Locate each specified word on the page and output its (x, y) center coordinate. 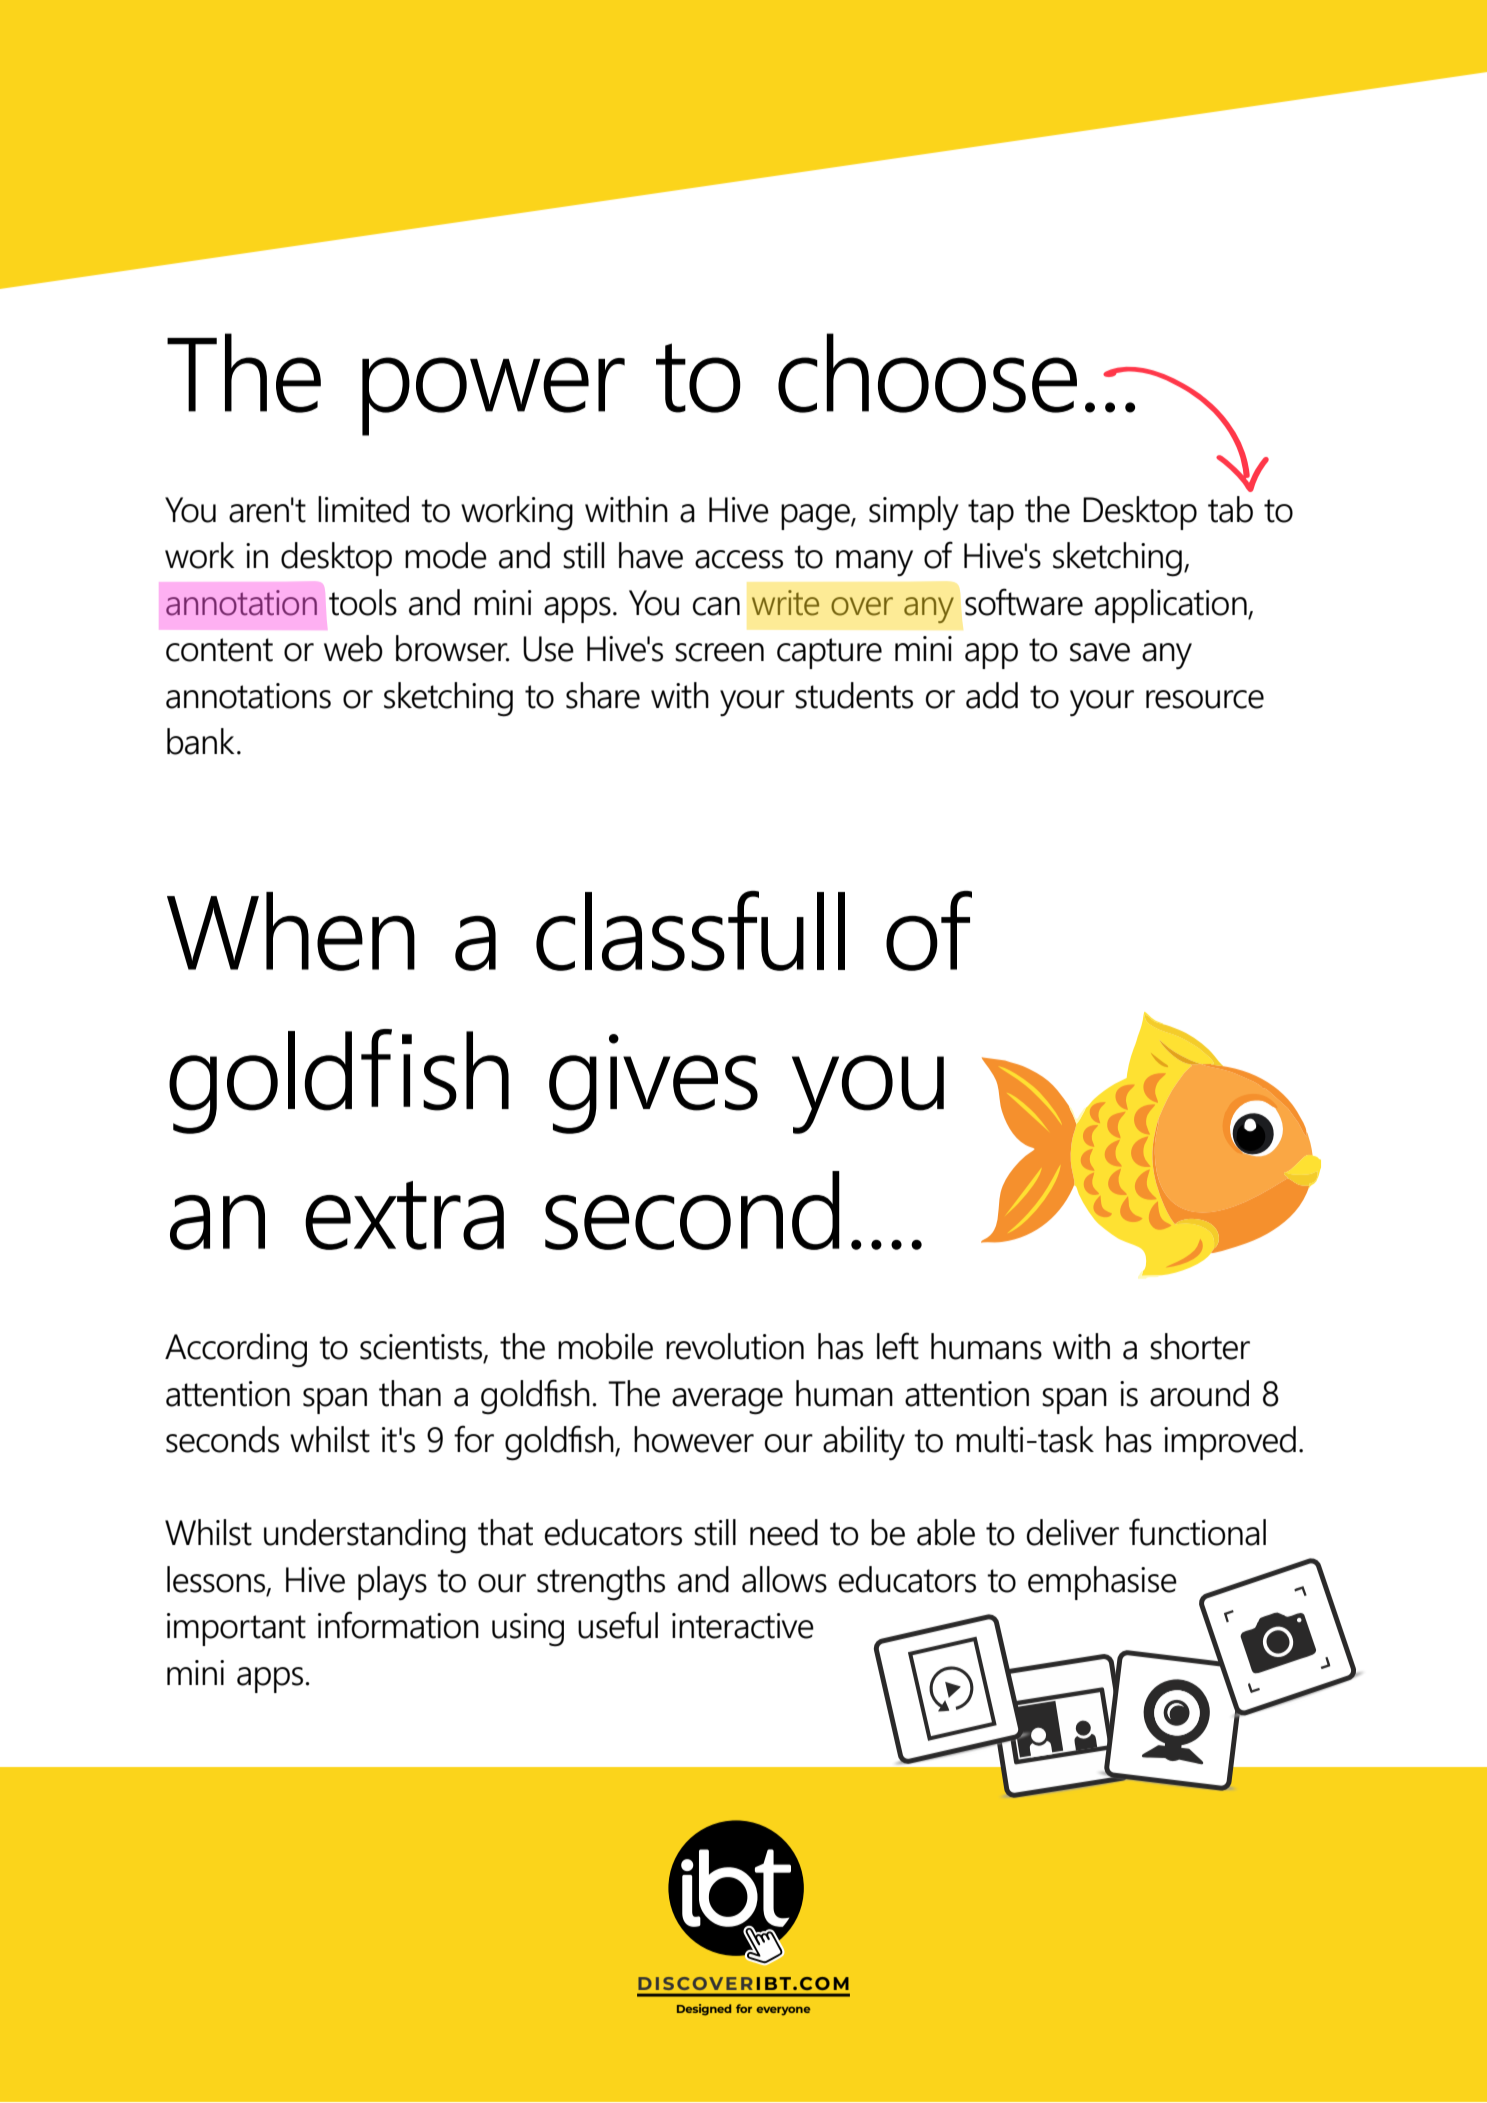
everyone (783, 2011)
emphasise (1102, 1583)
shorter (1200, 1346)
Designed (704, 2010)
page (816, 517)
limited (363, 509)
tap (991, 514)
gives (653, 1084)
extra (404, 1215)
